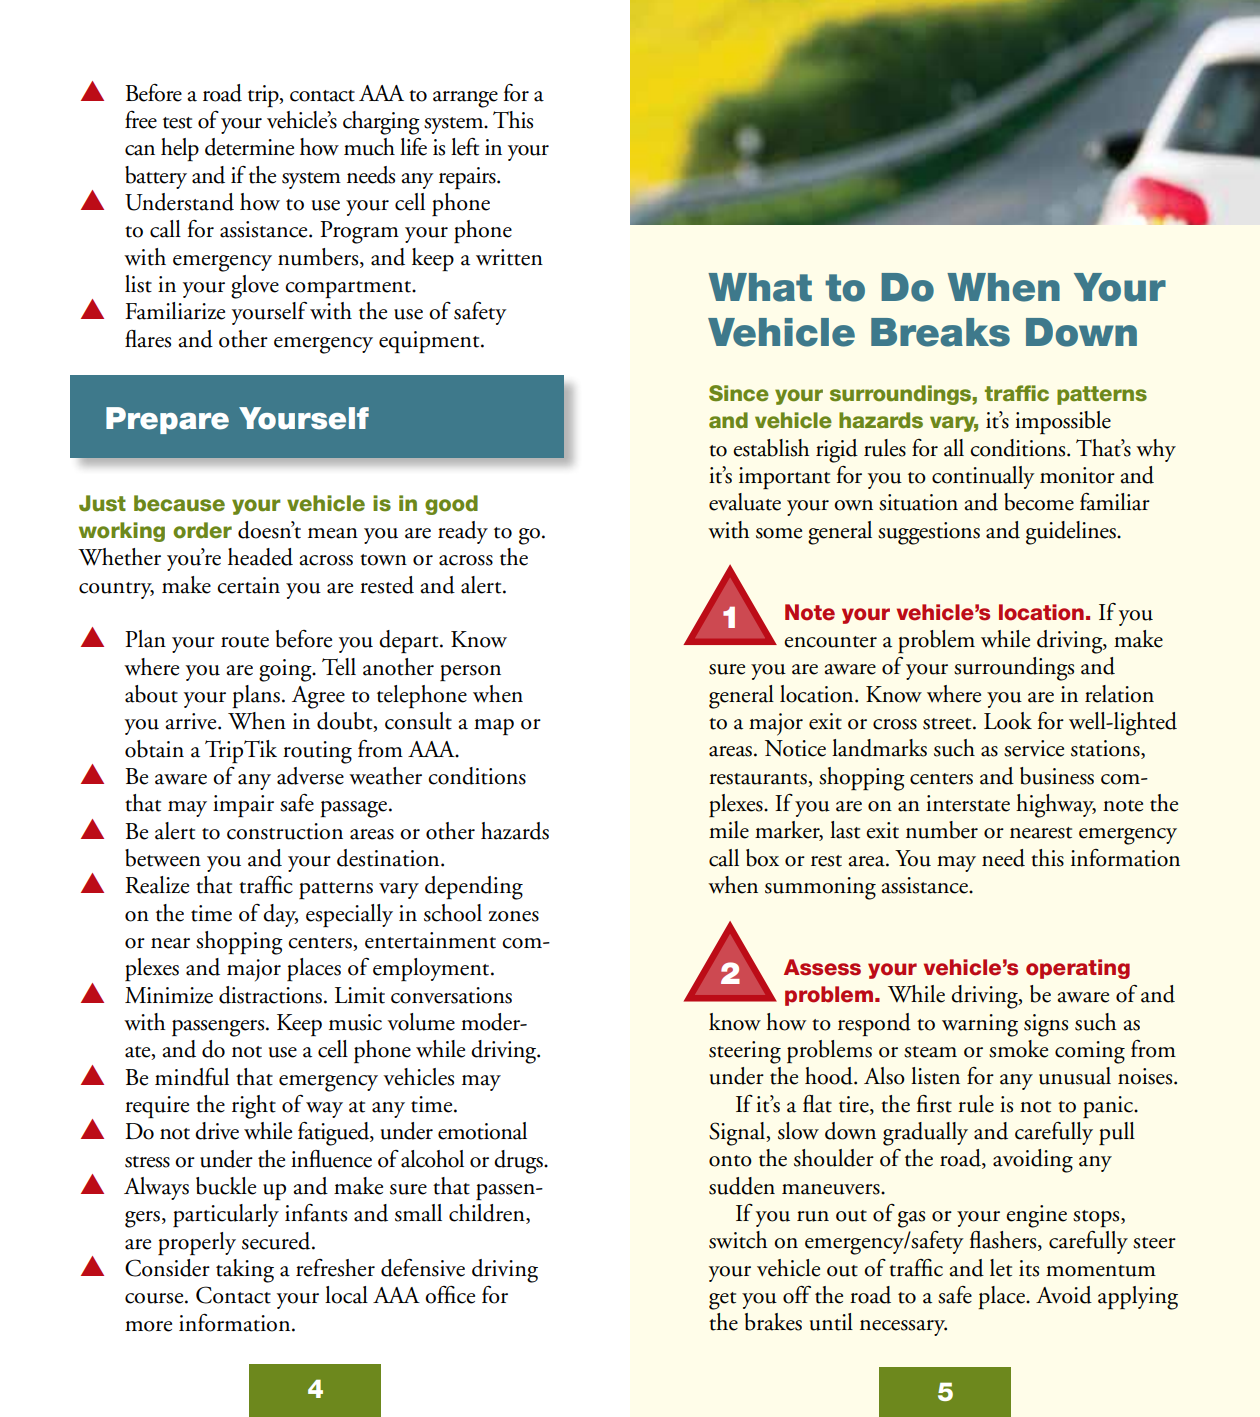  Describe the element at coordinates (451, 995) in the screenshot. I see `conversations` at that location.
